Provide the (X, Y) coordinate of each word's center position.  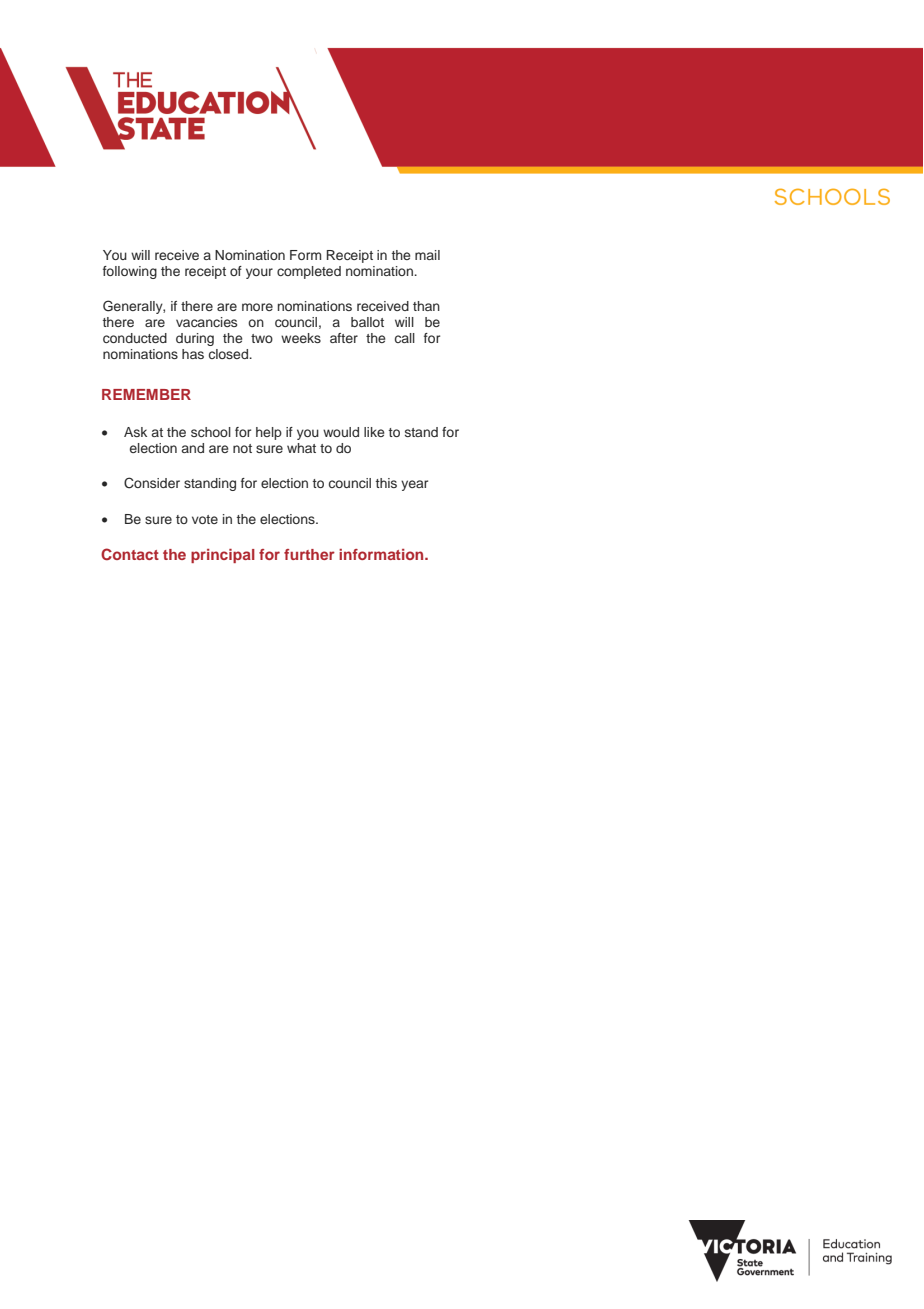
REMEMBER (146, 394)
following (130, 272)
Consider (152, 483)
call (405, 338)
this (386, 483)
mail (427, 255)
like (374, 432)
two (262, 338)
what (301, 448)
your (259, 273)
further (309, 554)
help (269, 433)
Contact (130, 554)
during (195, 339)
